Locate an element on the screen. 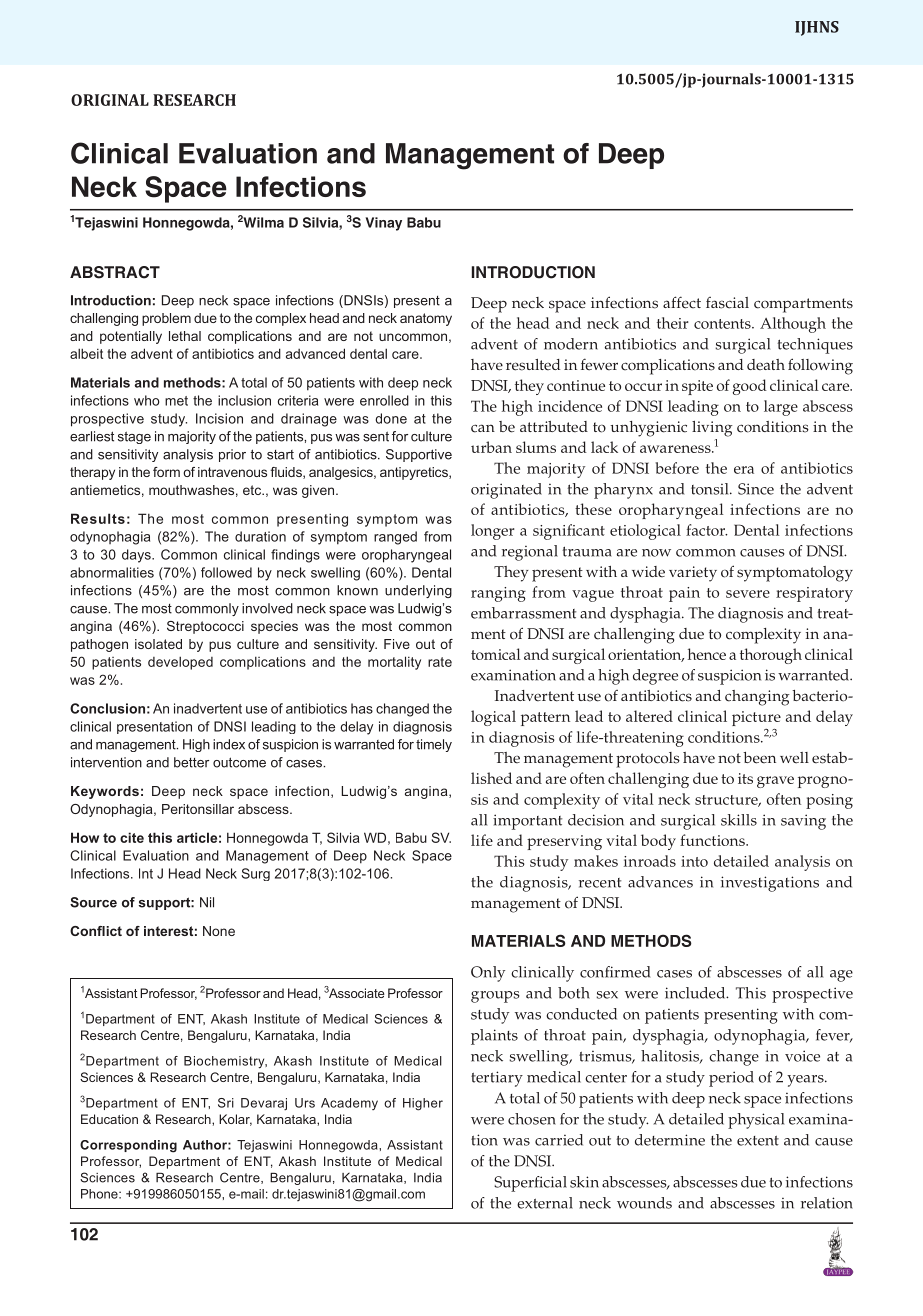  Nil is located at coordinates (207, 902).
